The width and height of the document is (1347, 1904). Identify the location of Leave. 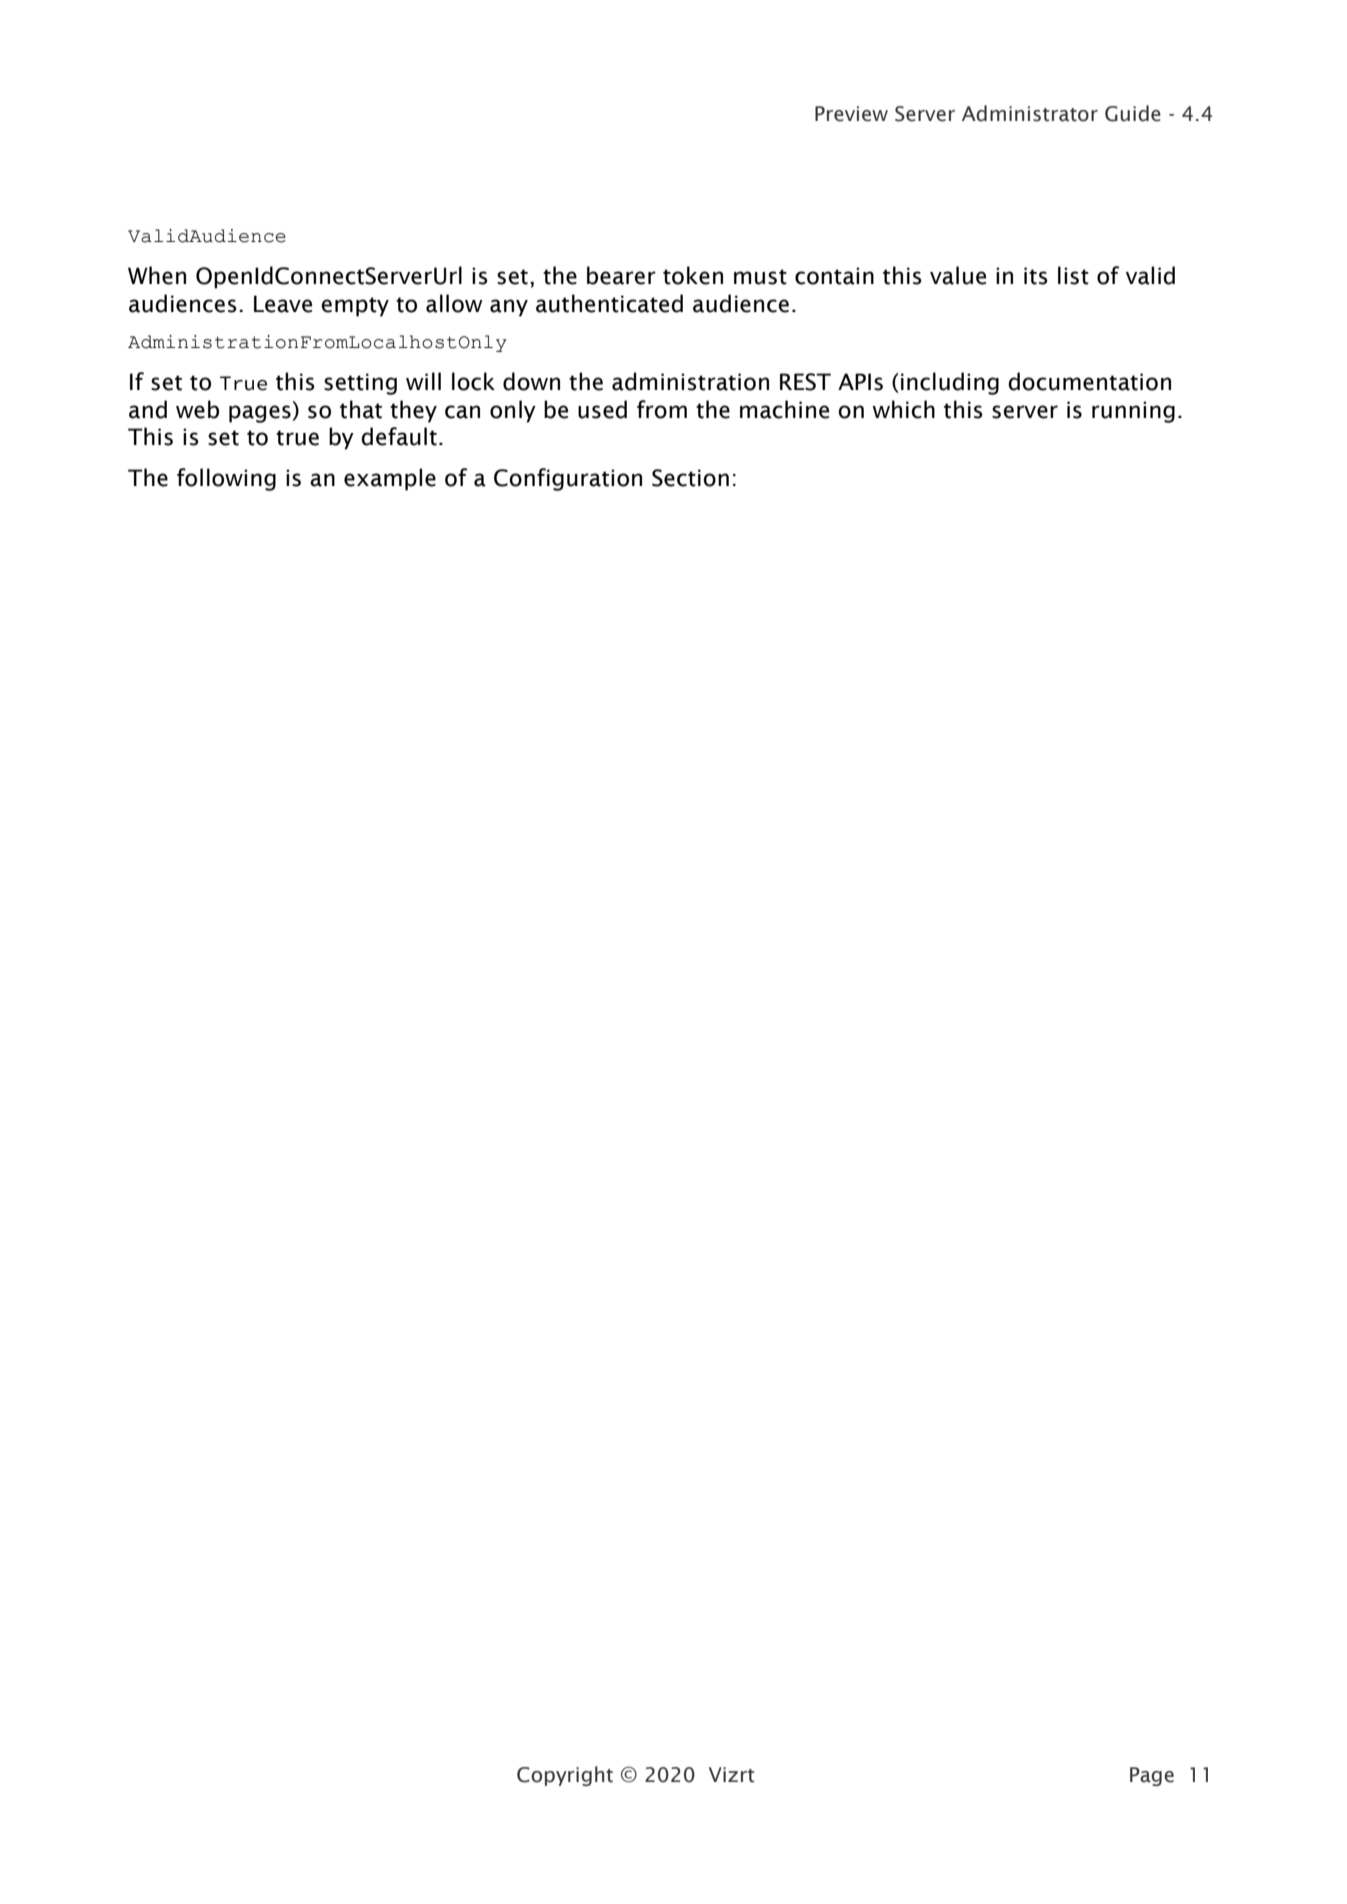
(283, 304).
